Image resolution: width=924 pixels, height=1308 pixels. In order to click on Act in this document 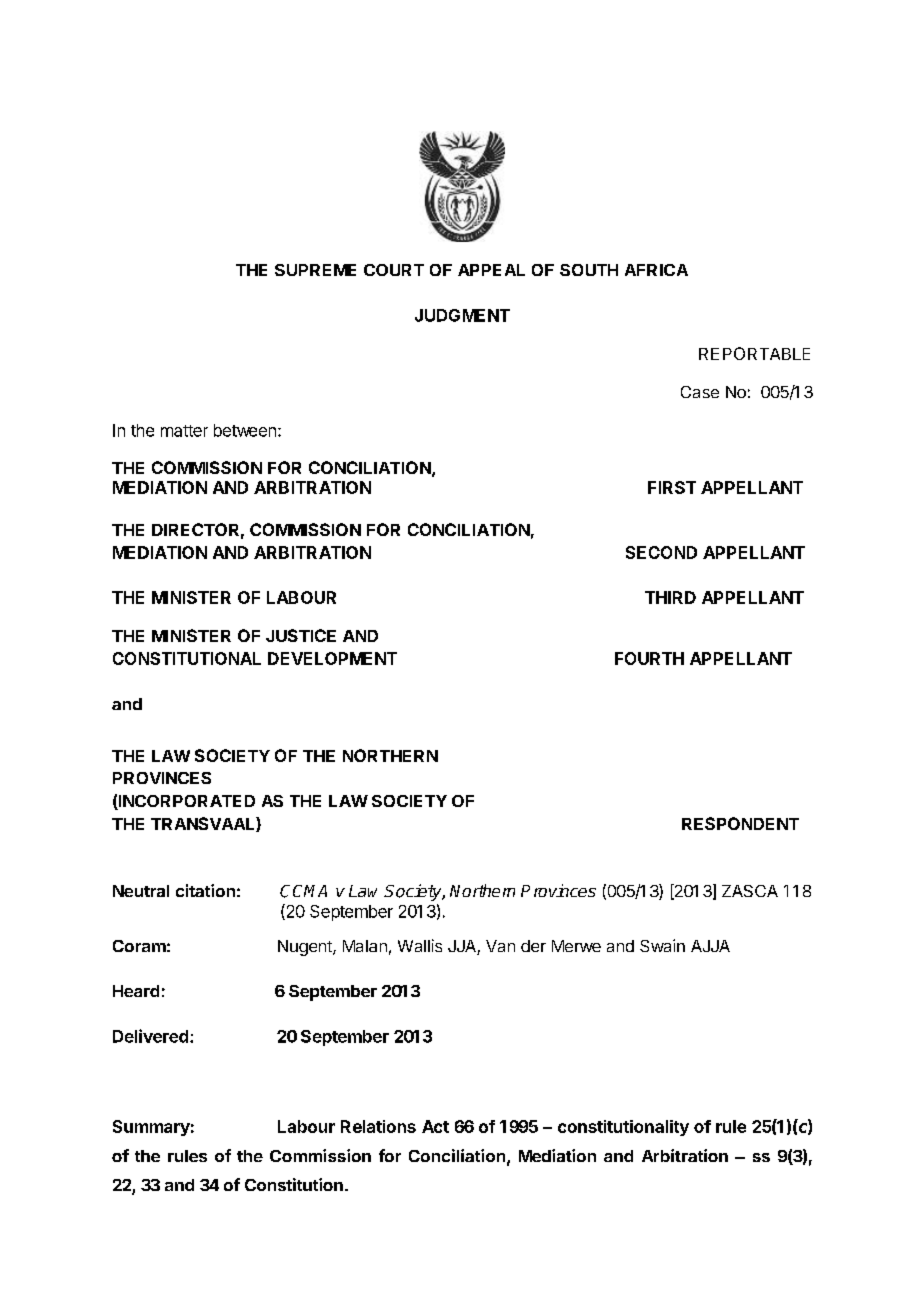, I will do `click(435, 1126)`.
